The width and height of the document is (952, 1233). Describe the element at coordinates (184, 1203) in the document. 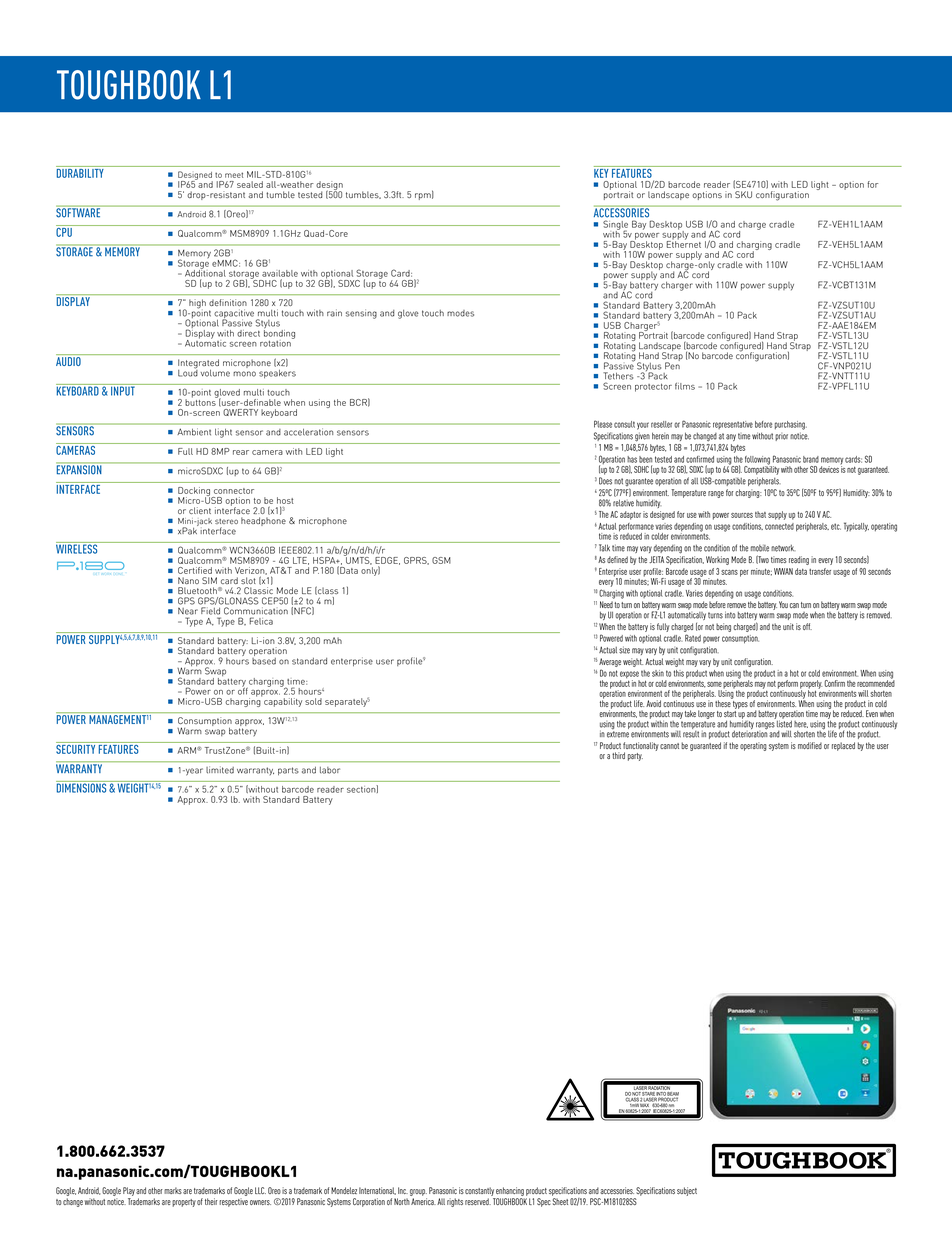

I see `property` at that location.
